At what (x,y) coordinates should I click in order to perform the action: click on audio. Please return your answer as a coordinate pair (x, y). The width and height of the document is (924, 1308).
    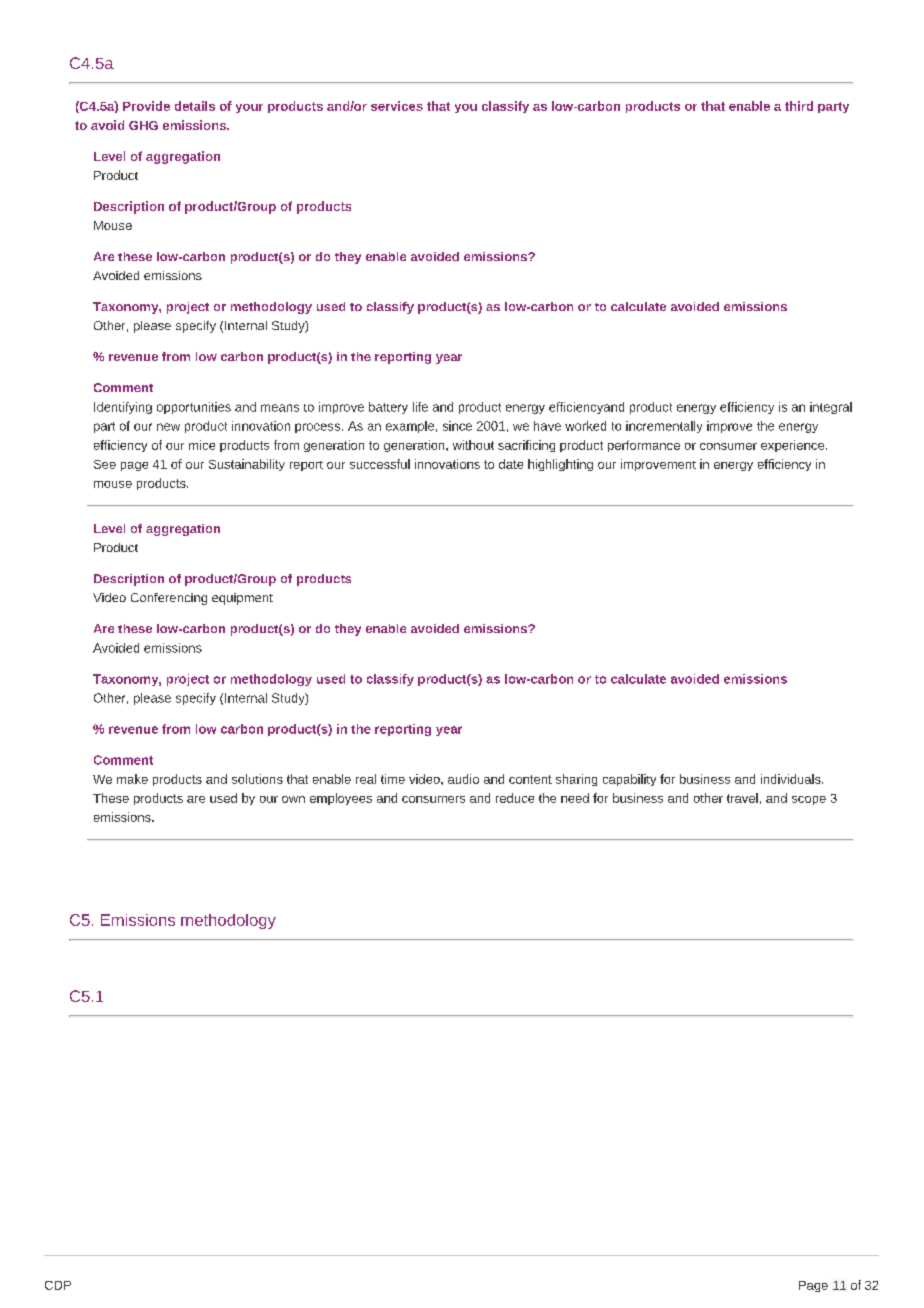
    Looking at the image, I should click on (463, 779).
